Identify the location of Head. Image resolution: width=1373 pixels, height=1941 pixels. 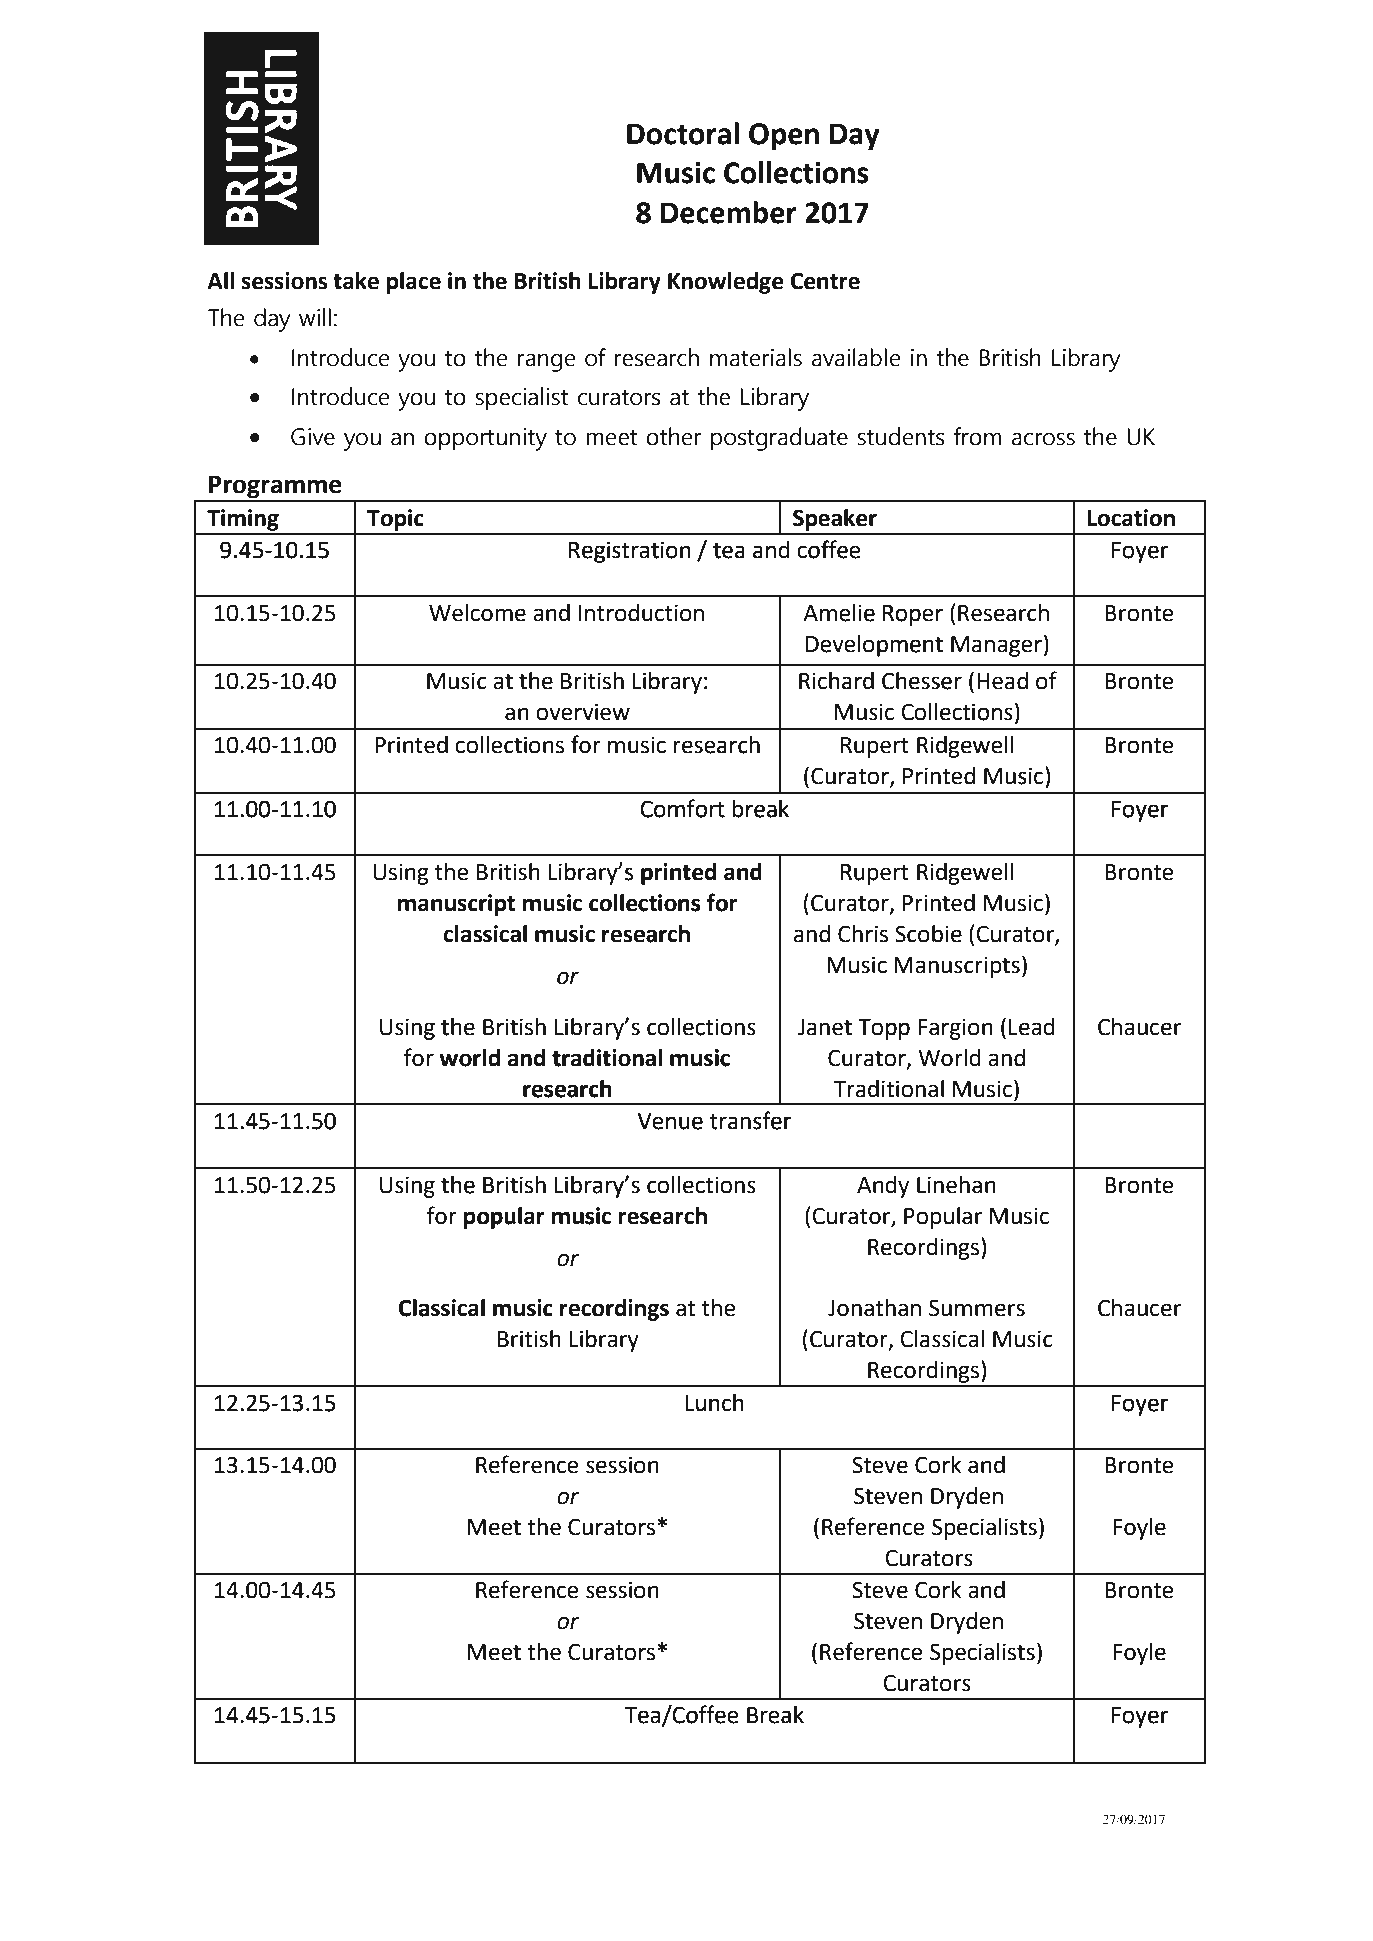
(1002, 681).
